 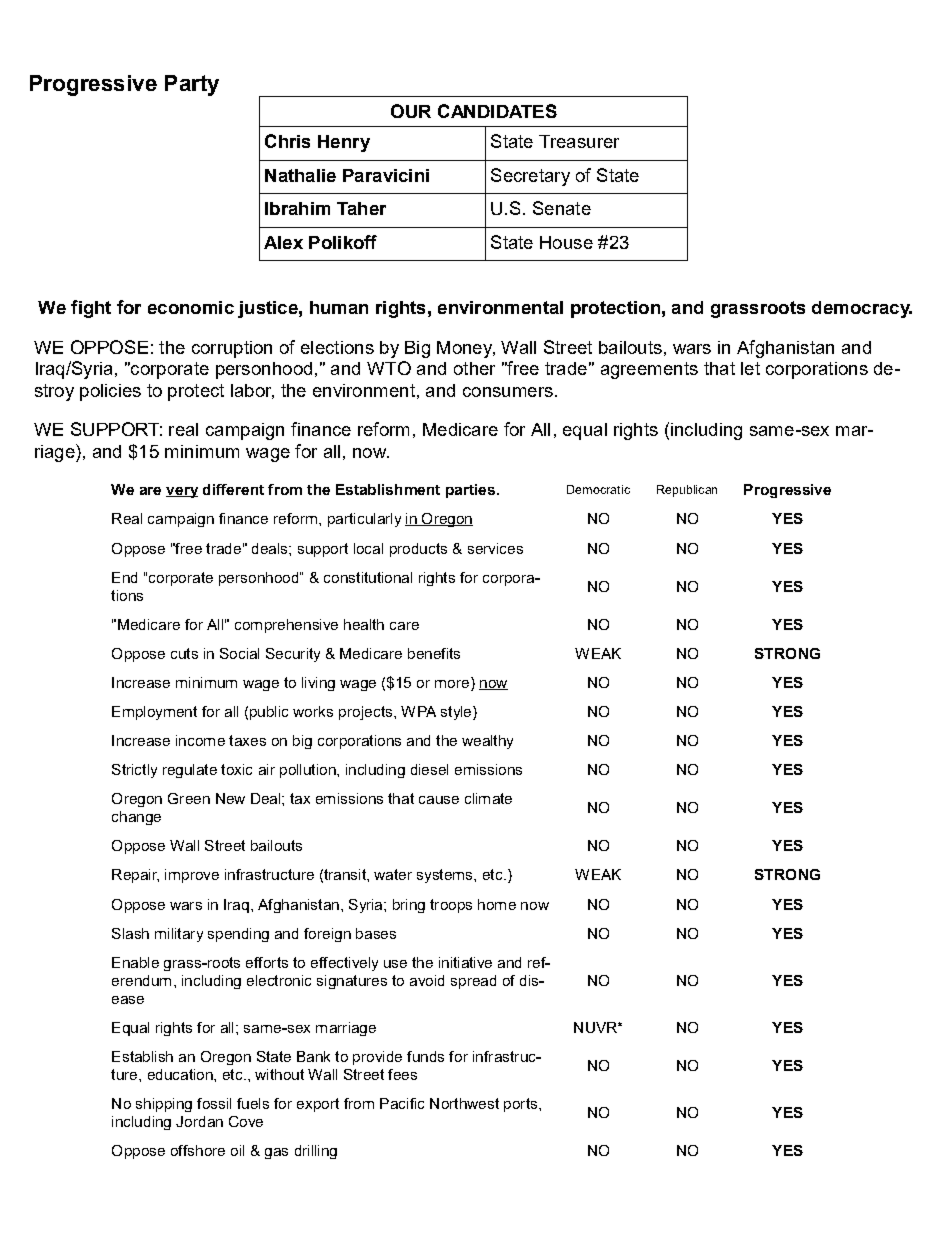 What do you see at coordinates (199, 1121) in the page?
I see `Jordan` at bounding box center [199, 1121].
